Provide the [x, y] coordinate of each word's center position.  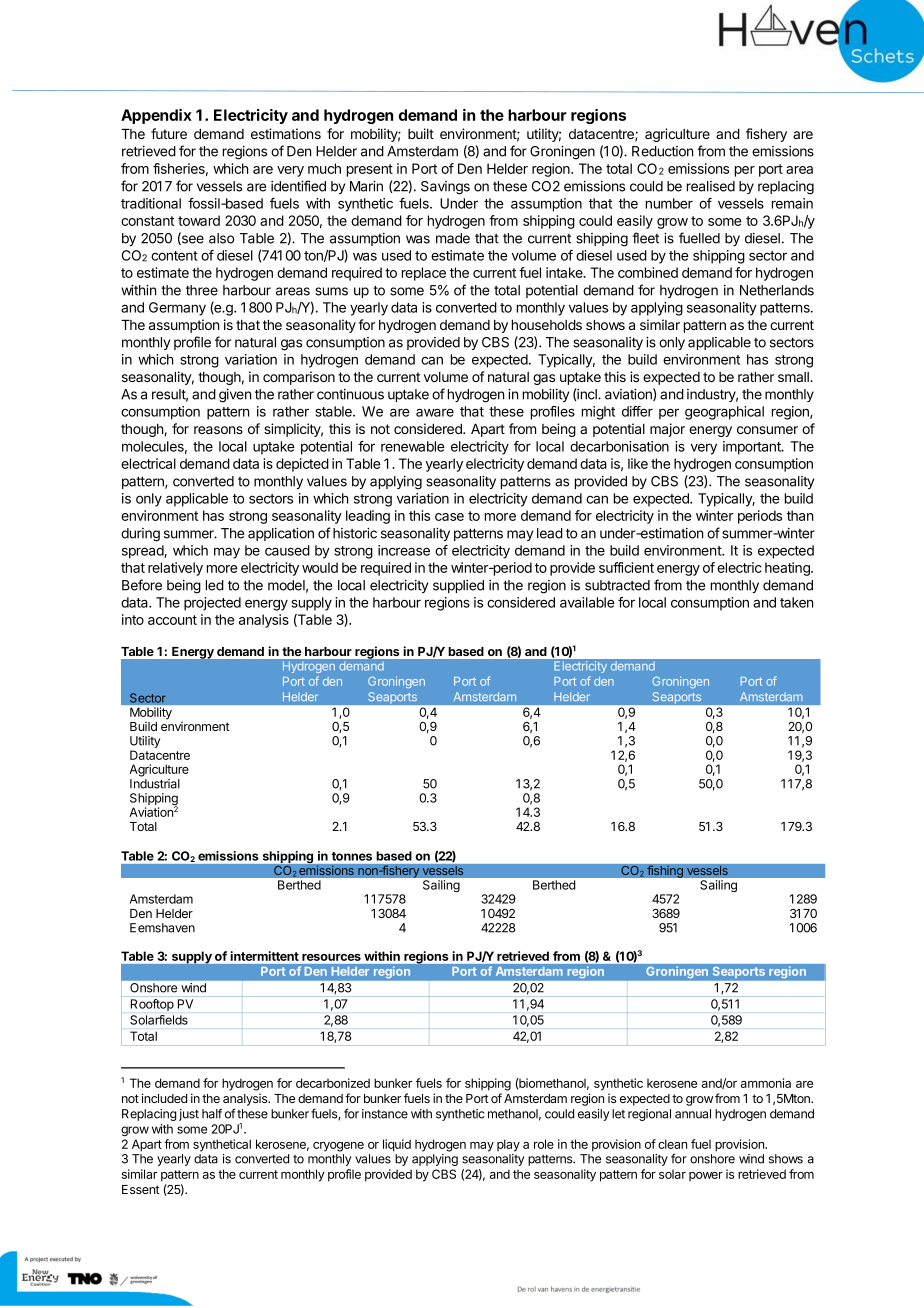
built [421, 133]
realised [711, 186]
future [169, 133]
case [449, 517]
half [212, 1113]
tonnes [352, 856]
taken [796, 602]
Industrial [155, 784]
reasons [218, 430]
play [508, 1145]
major [667, 430]
